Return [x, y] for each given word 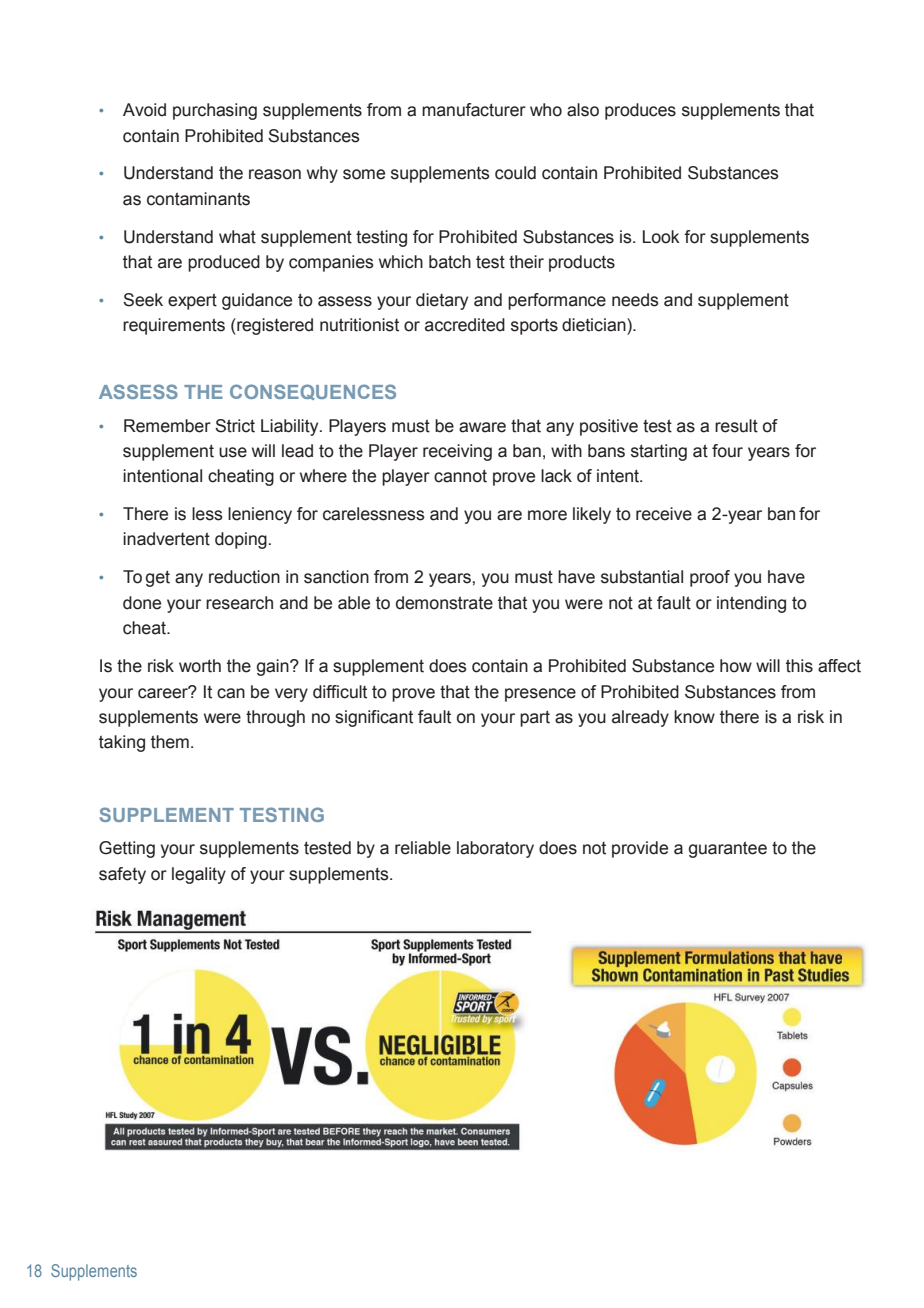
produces [640, 111]
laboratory [495, 849]
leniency [260, 515]
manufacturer [474, 110]
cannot [460, 476]
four [727, 451]
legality [199, 875]
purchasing [215, 111]
